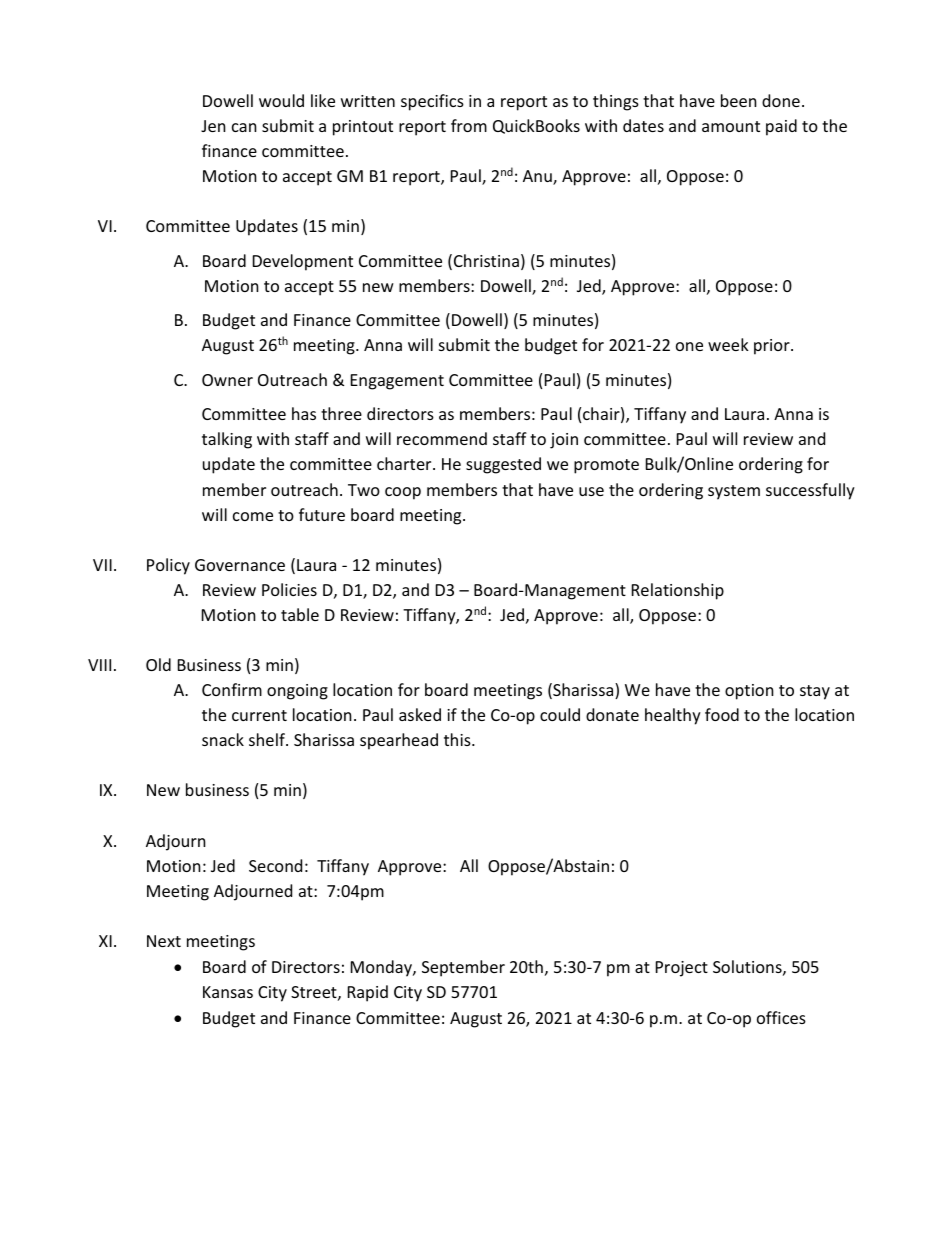 The height and width of the screenshot is (1233, 952). What do you see at coordinates (731, 126) in the screenshot?
I see `amount` at bounding box center [731, 126].
